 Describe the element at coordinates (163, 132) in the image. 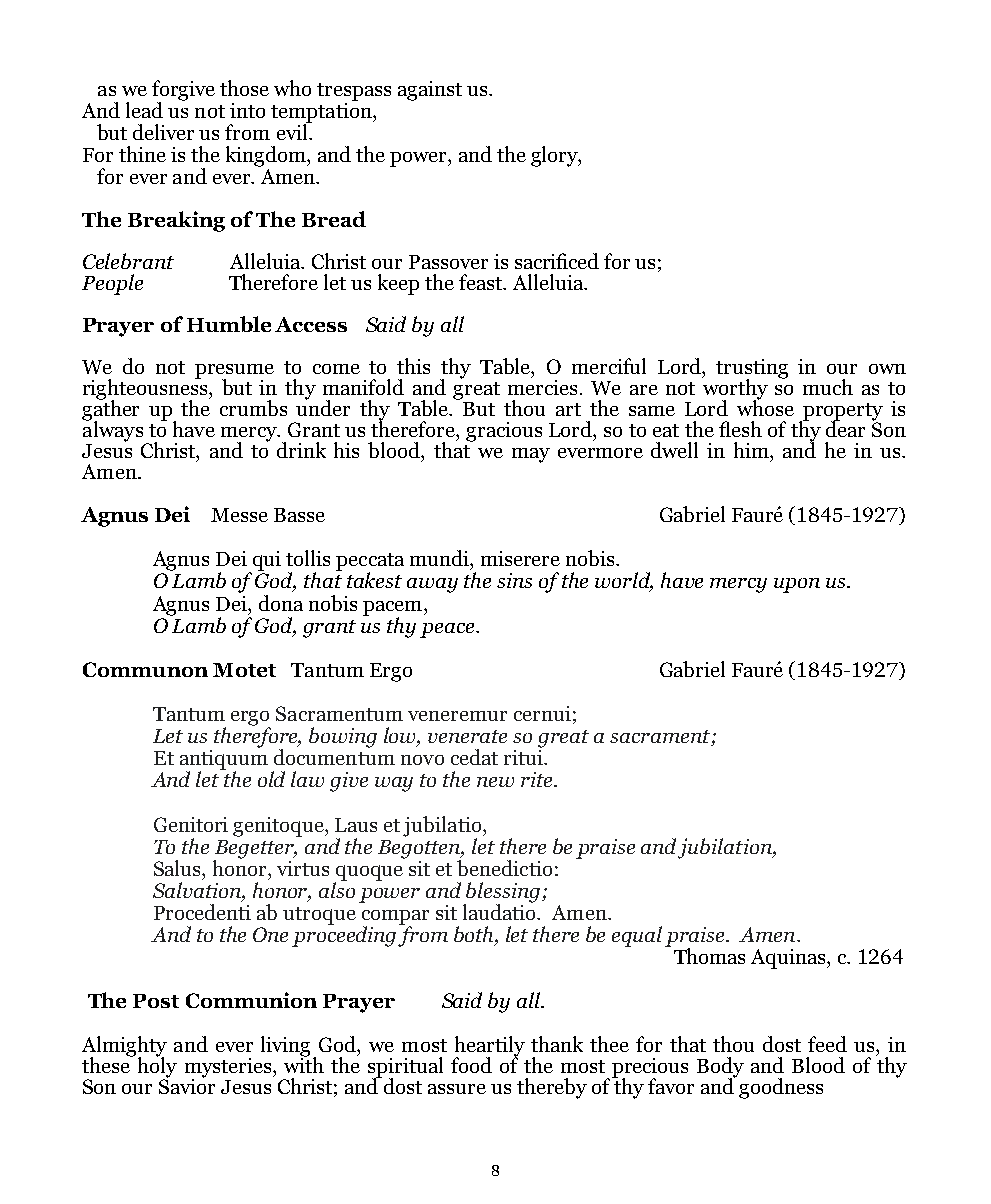

I see `deliver` at that location.
